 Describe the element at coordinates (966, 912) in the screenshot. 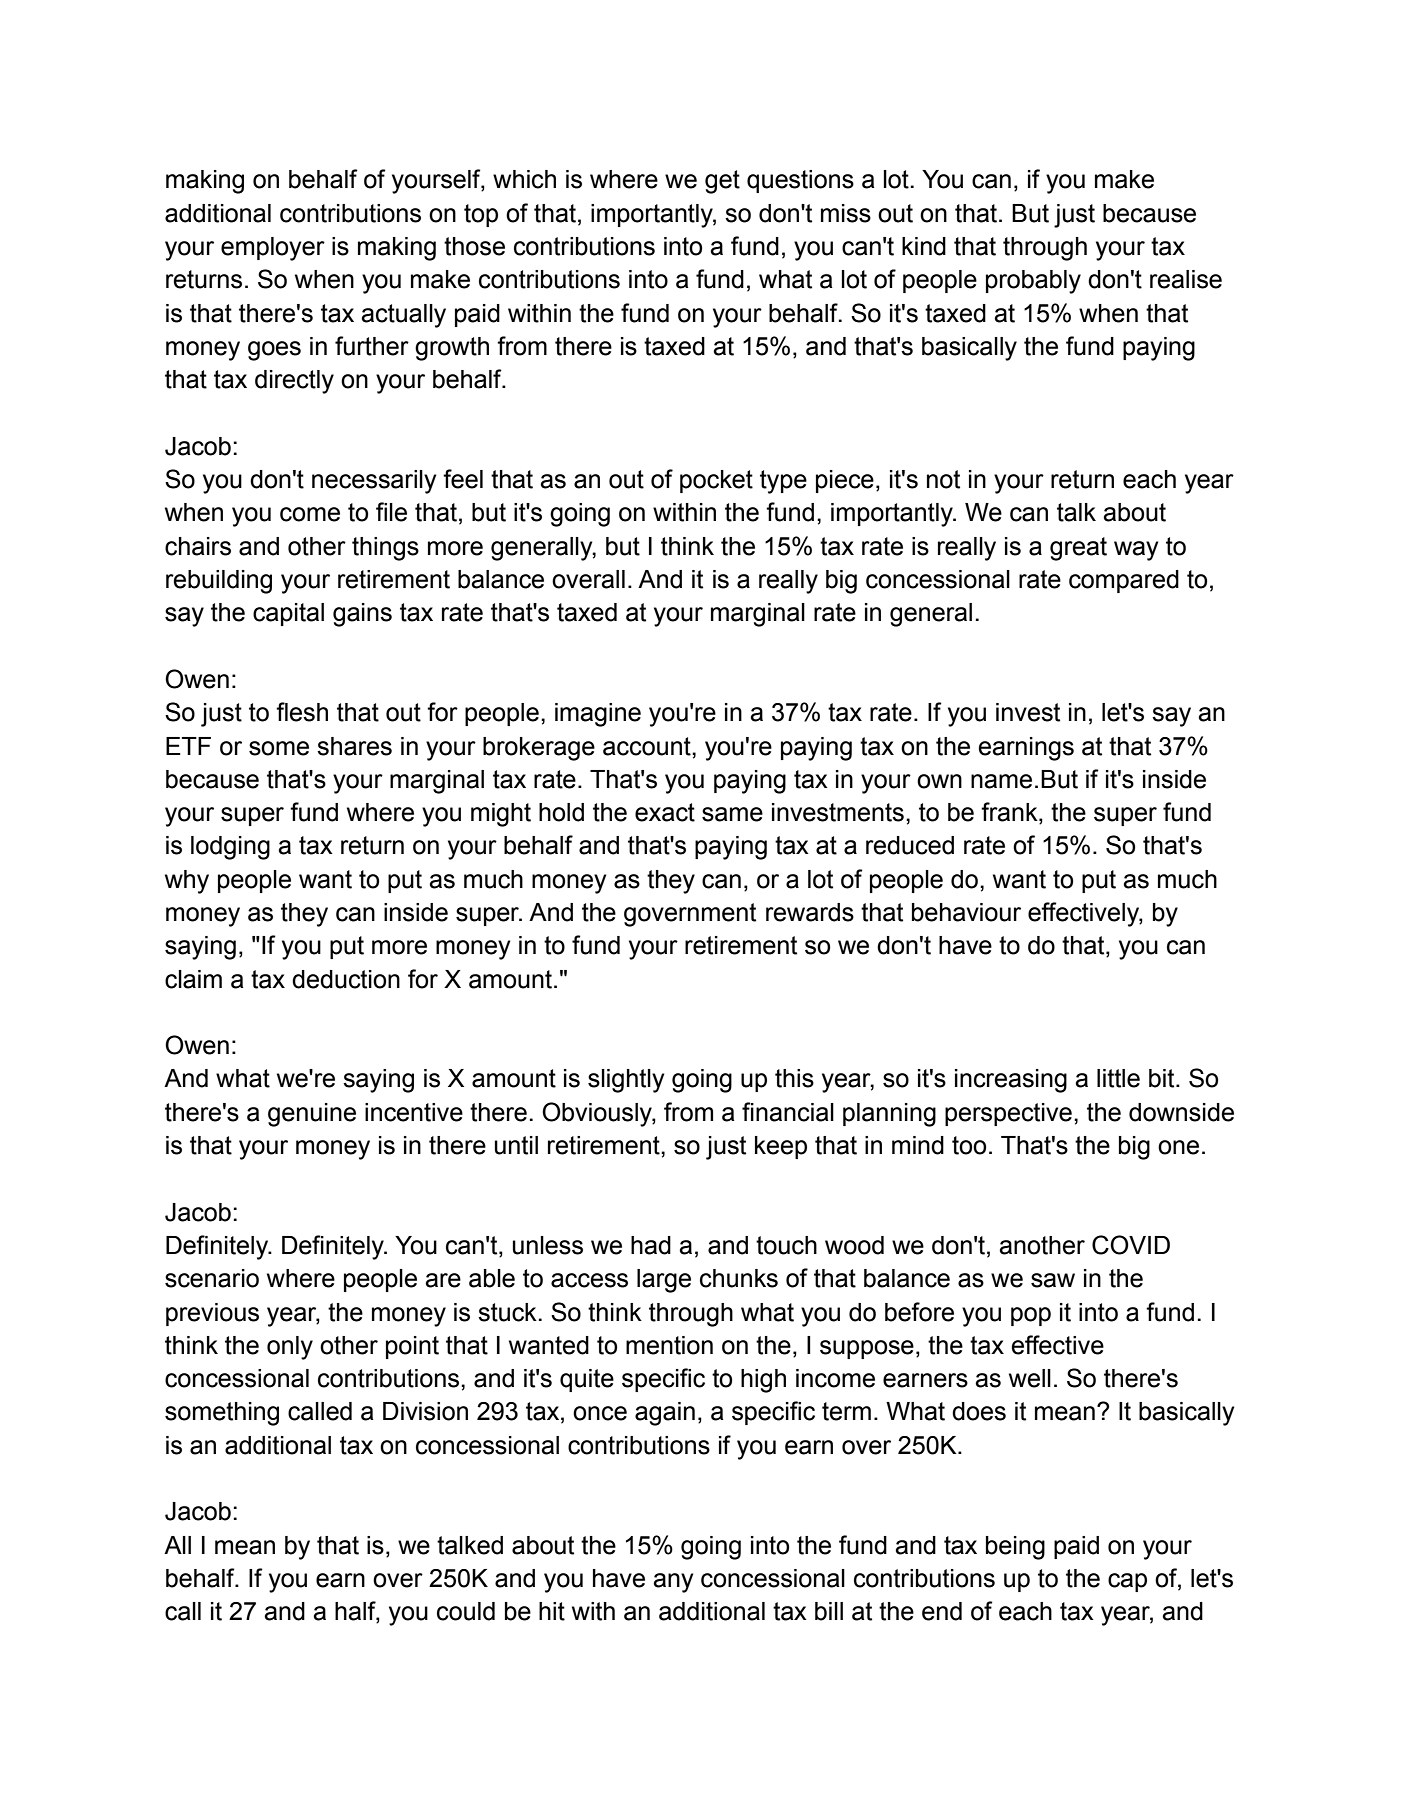

I see `behaviour` at that location.
